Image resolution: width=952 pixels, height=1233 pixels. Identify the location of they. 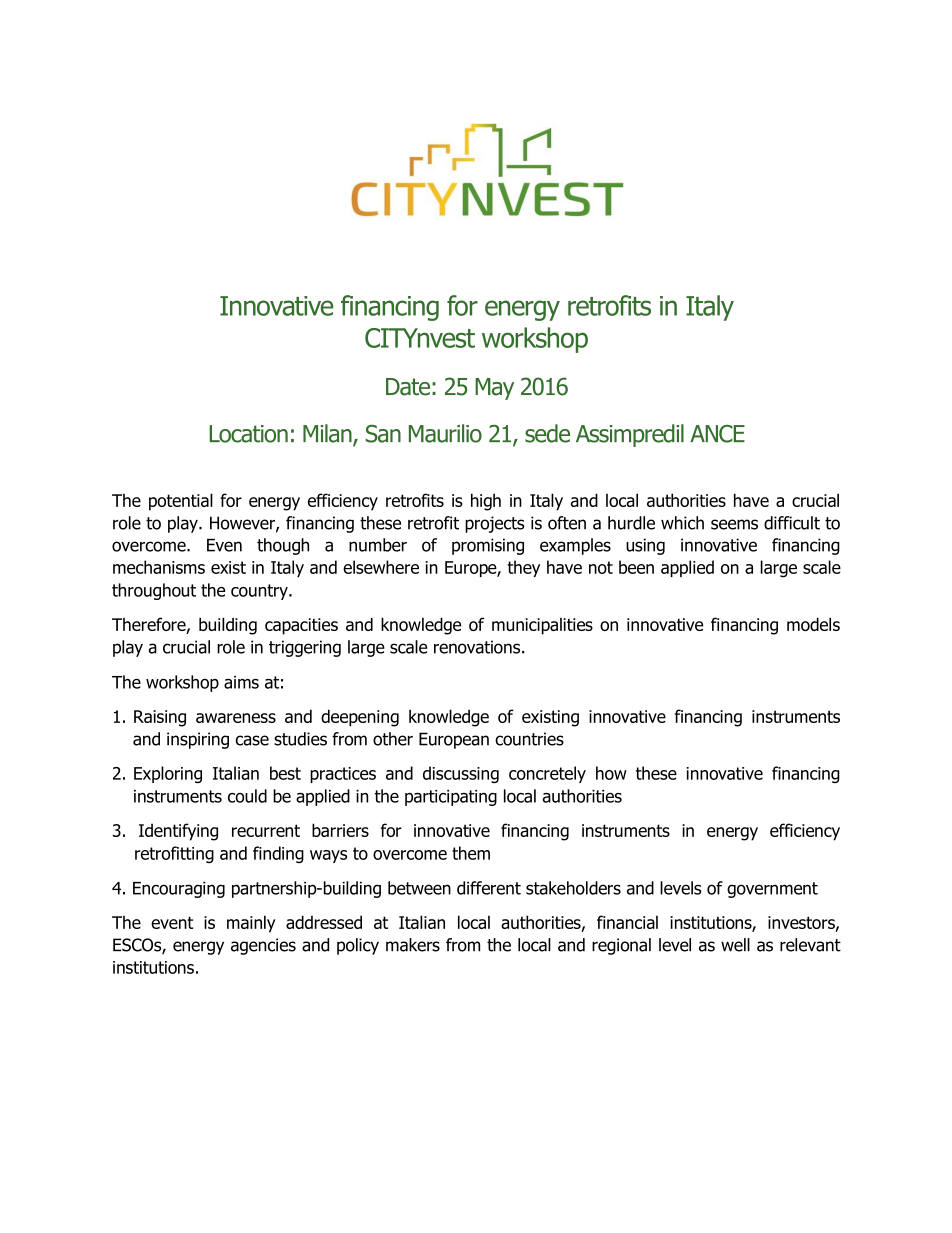
(524, 568).
